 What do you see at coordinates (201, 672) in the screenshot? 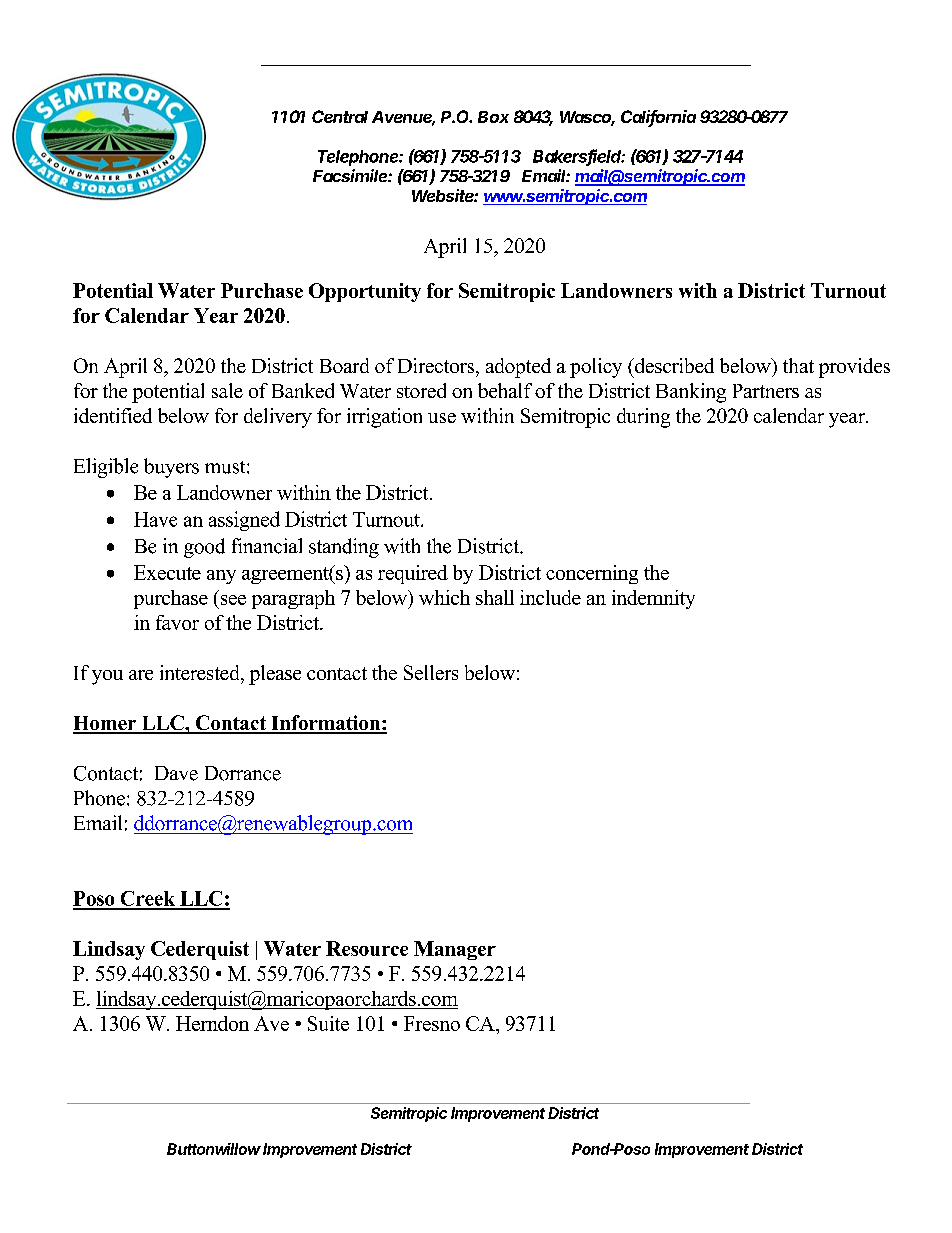
I see `interested` at bounding box center [201, 672].
